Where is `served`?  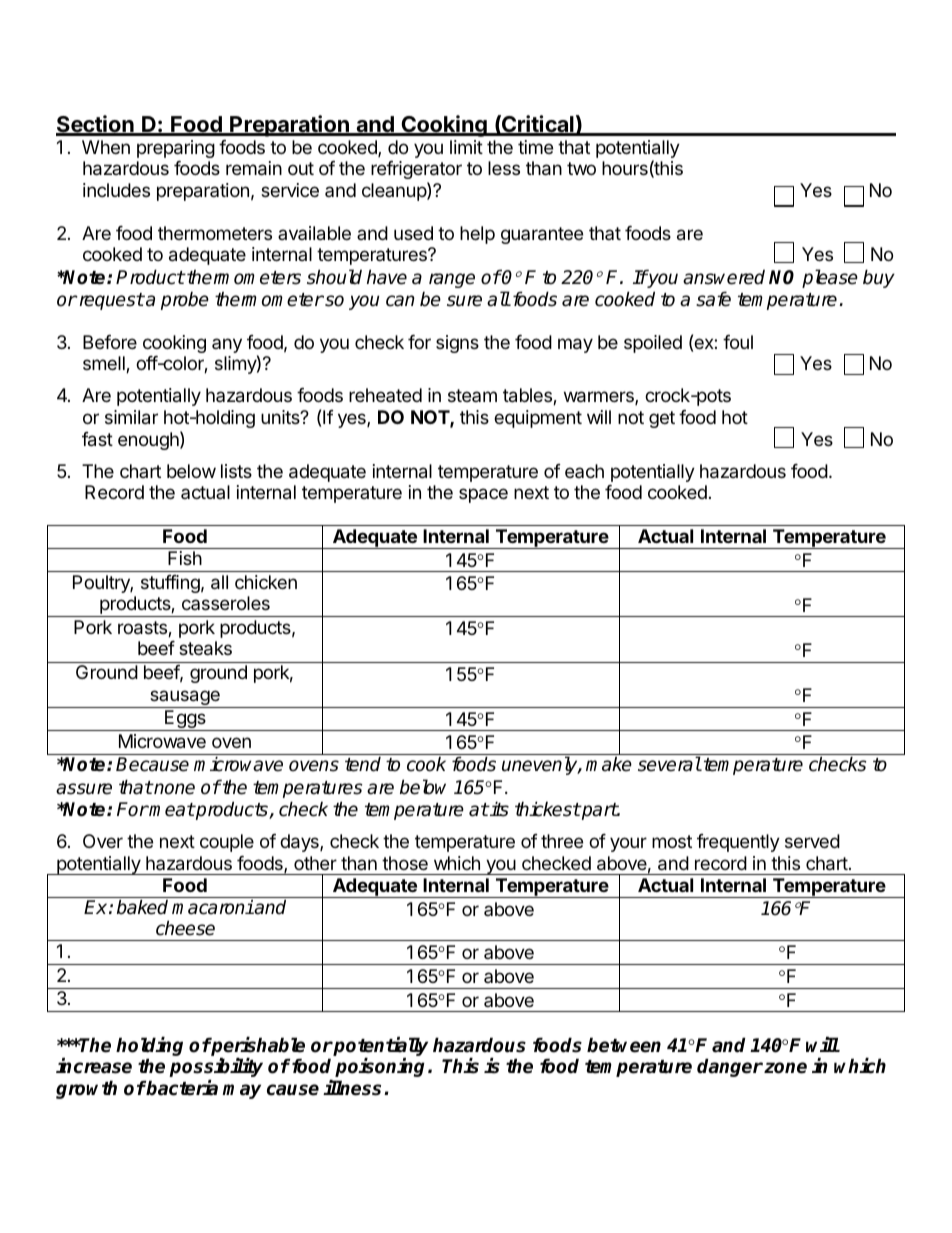 served is located at coordinates (812, 841).
